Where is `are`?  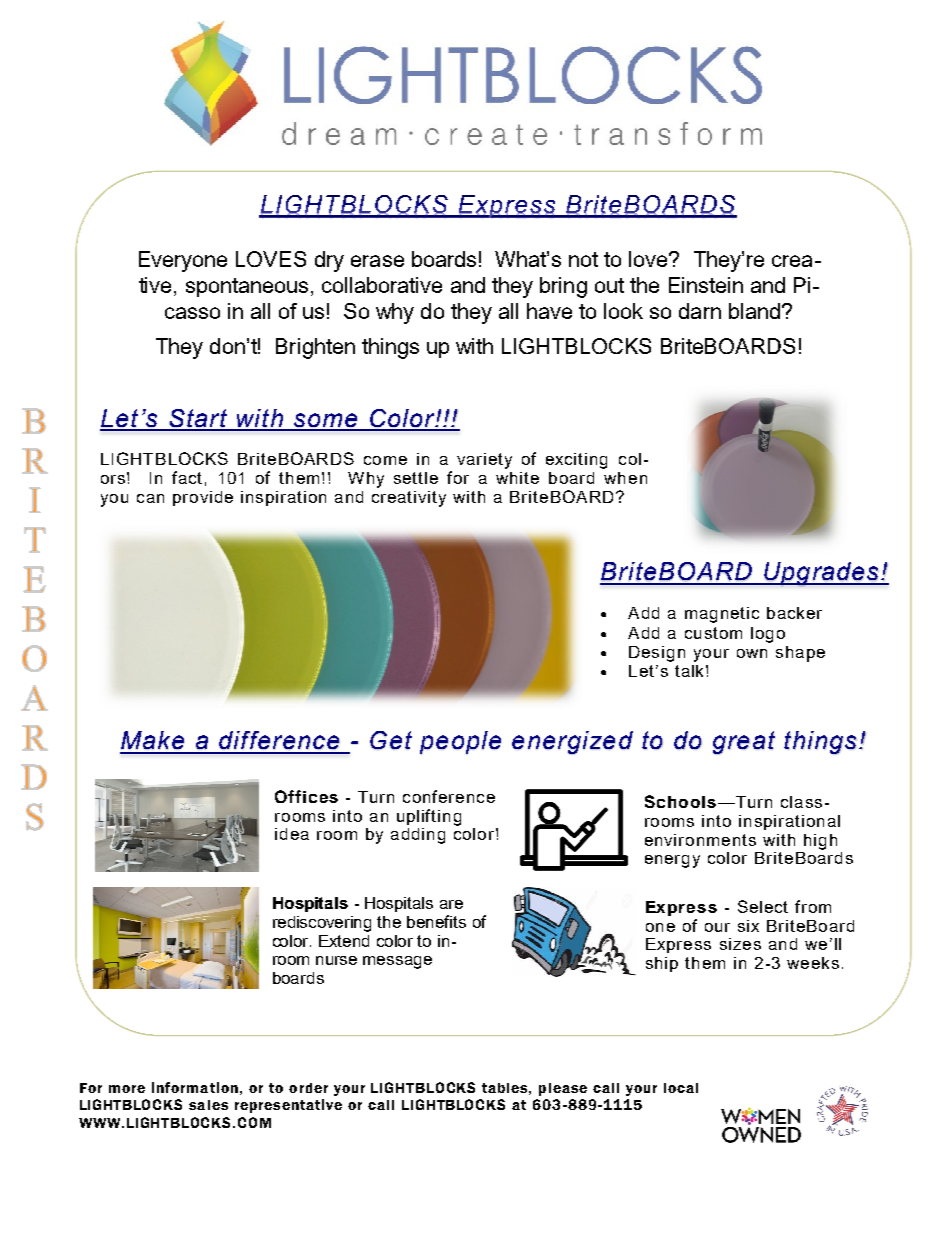
are is located at coordinates (451, 904).
